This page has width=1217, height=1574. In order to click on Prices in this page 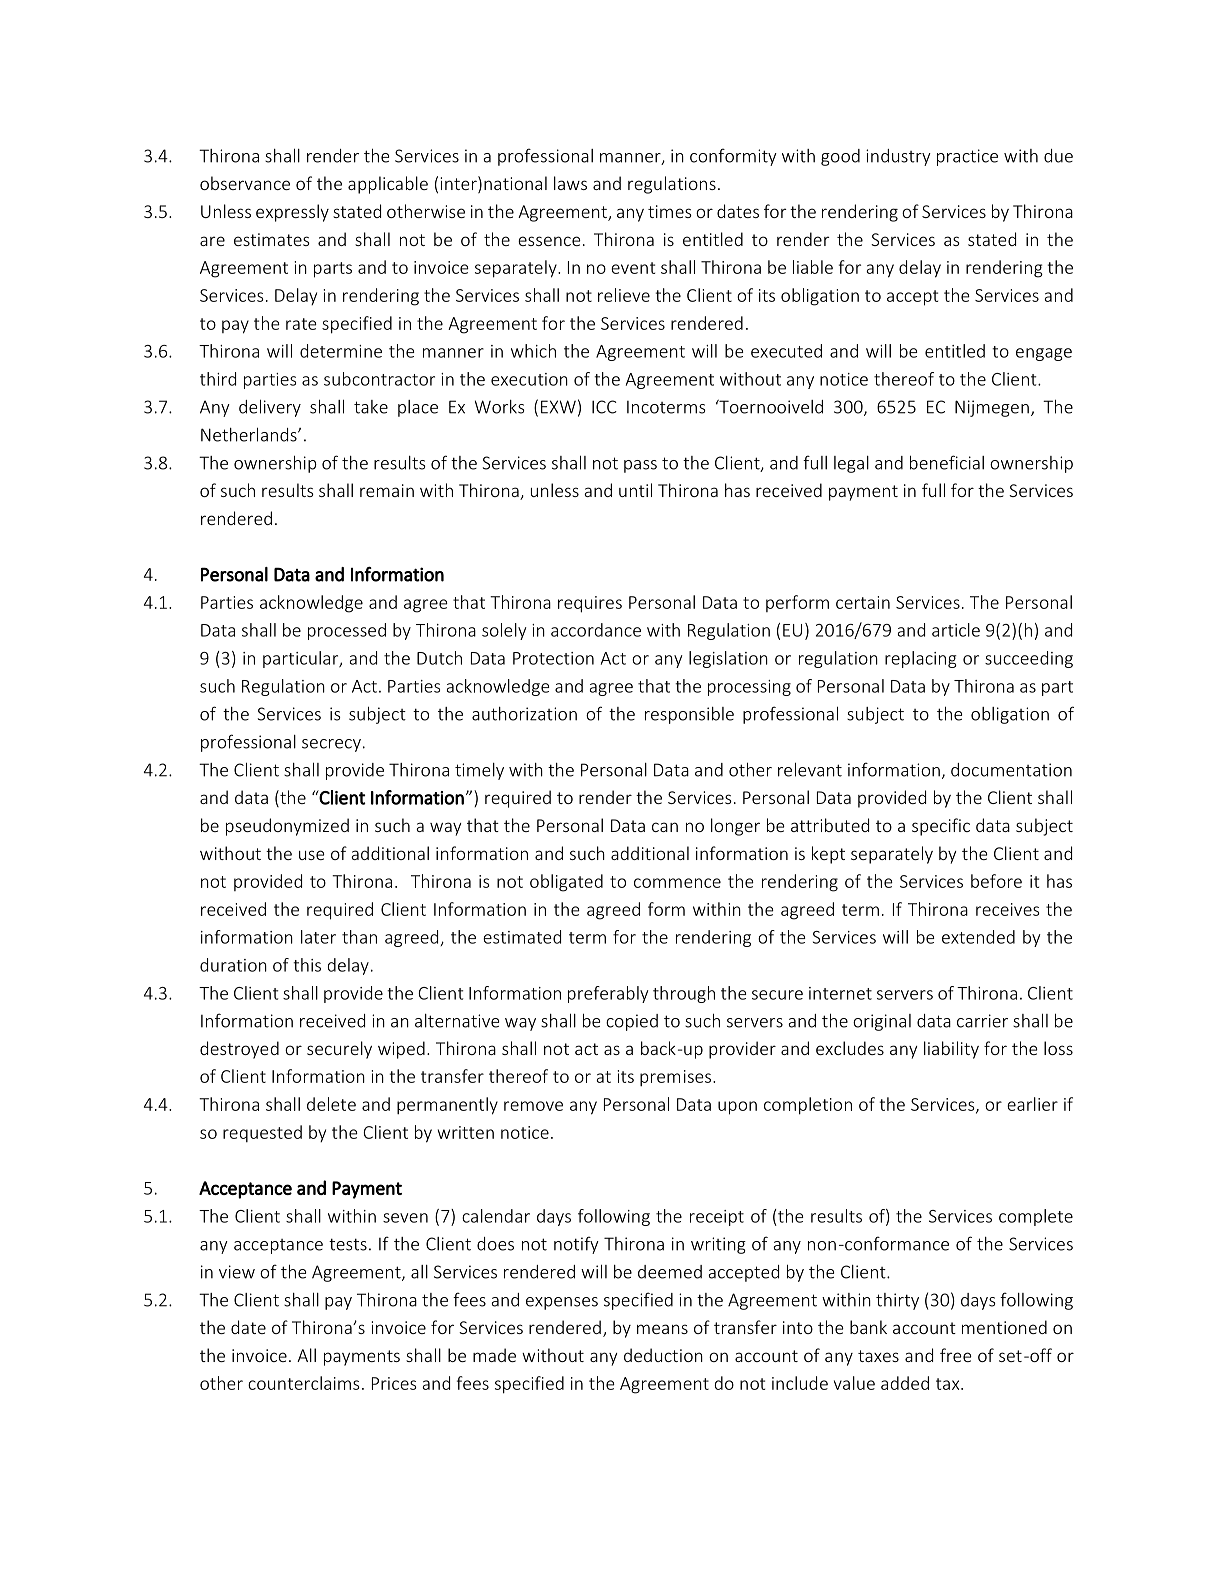, I will do `click(394, 1383)`.
